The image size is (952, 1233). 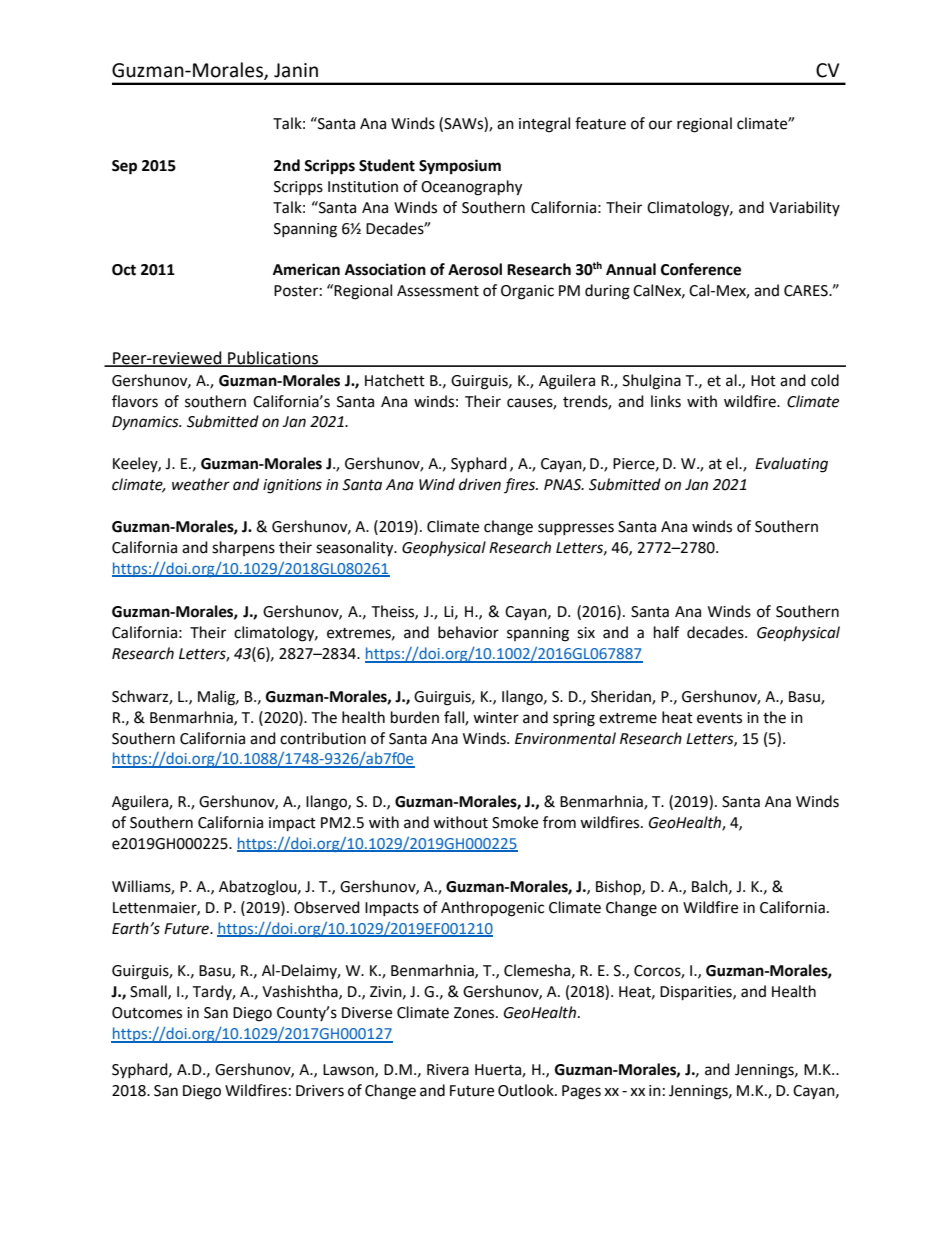 What do you see at coordinates (448, 1070) in the image?
I see `Rivera` at bounding box center [448, 1070].
